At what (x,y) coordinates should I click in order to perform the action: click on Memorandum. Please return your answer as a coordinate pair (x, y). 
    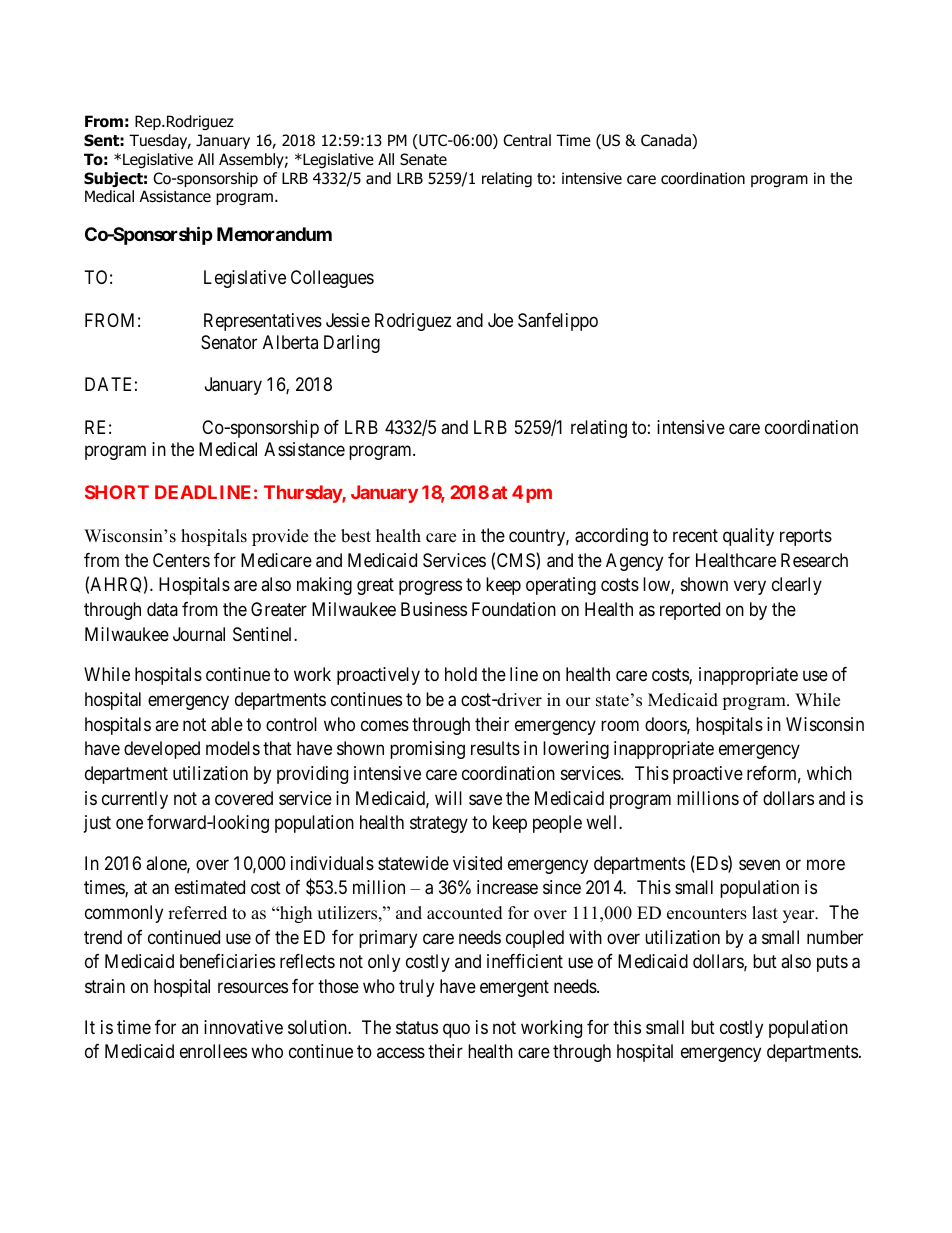
    Looking at the image, I should click on (274, 234).
